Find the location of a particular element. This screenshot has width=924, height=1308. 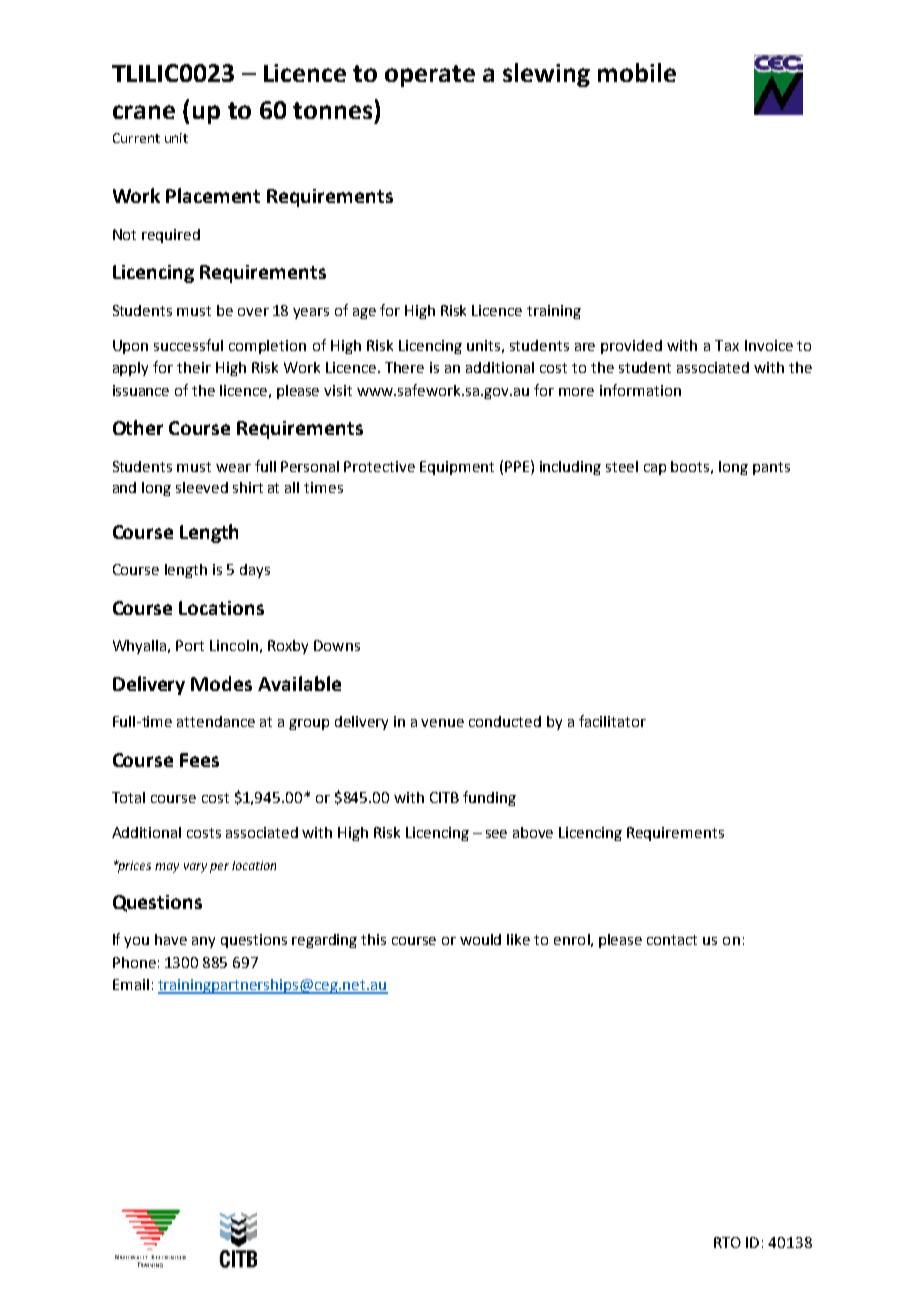

any is located at coordinates (203, 942).
